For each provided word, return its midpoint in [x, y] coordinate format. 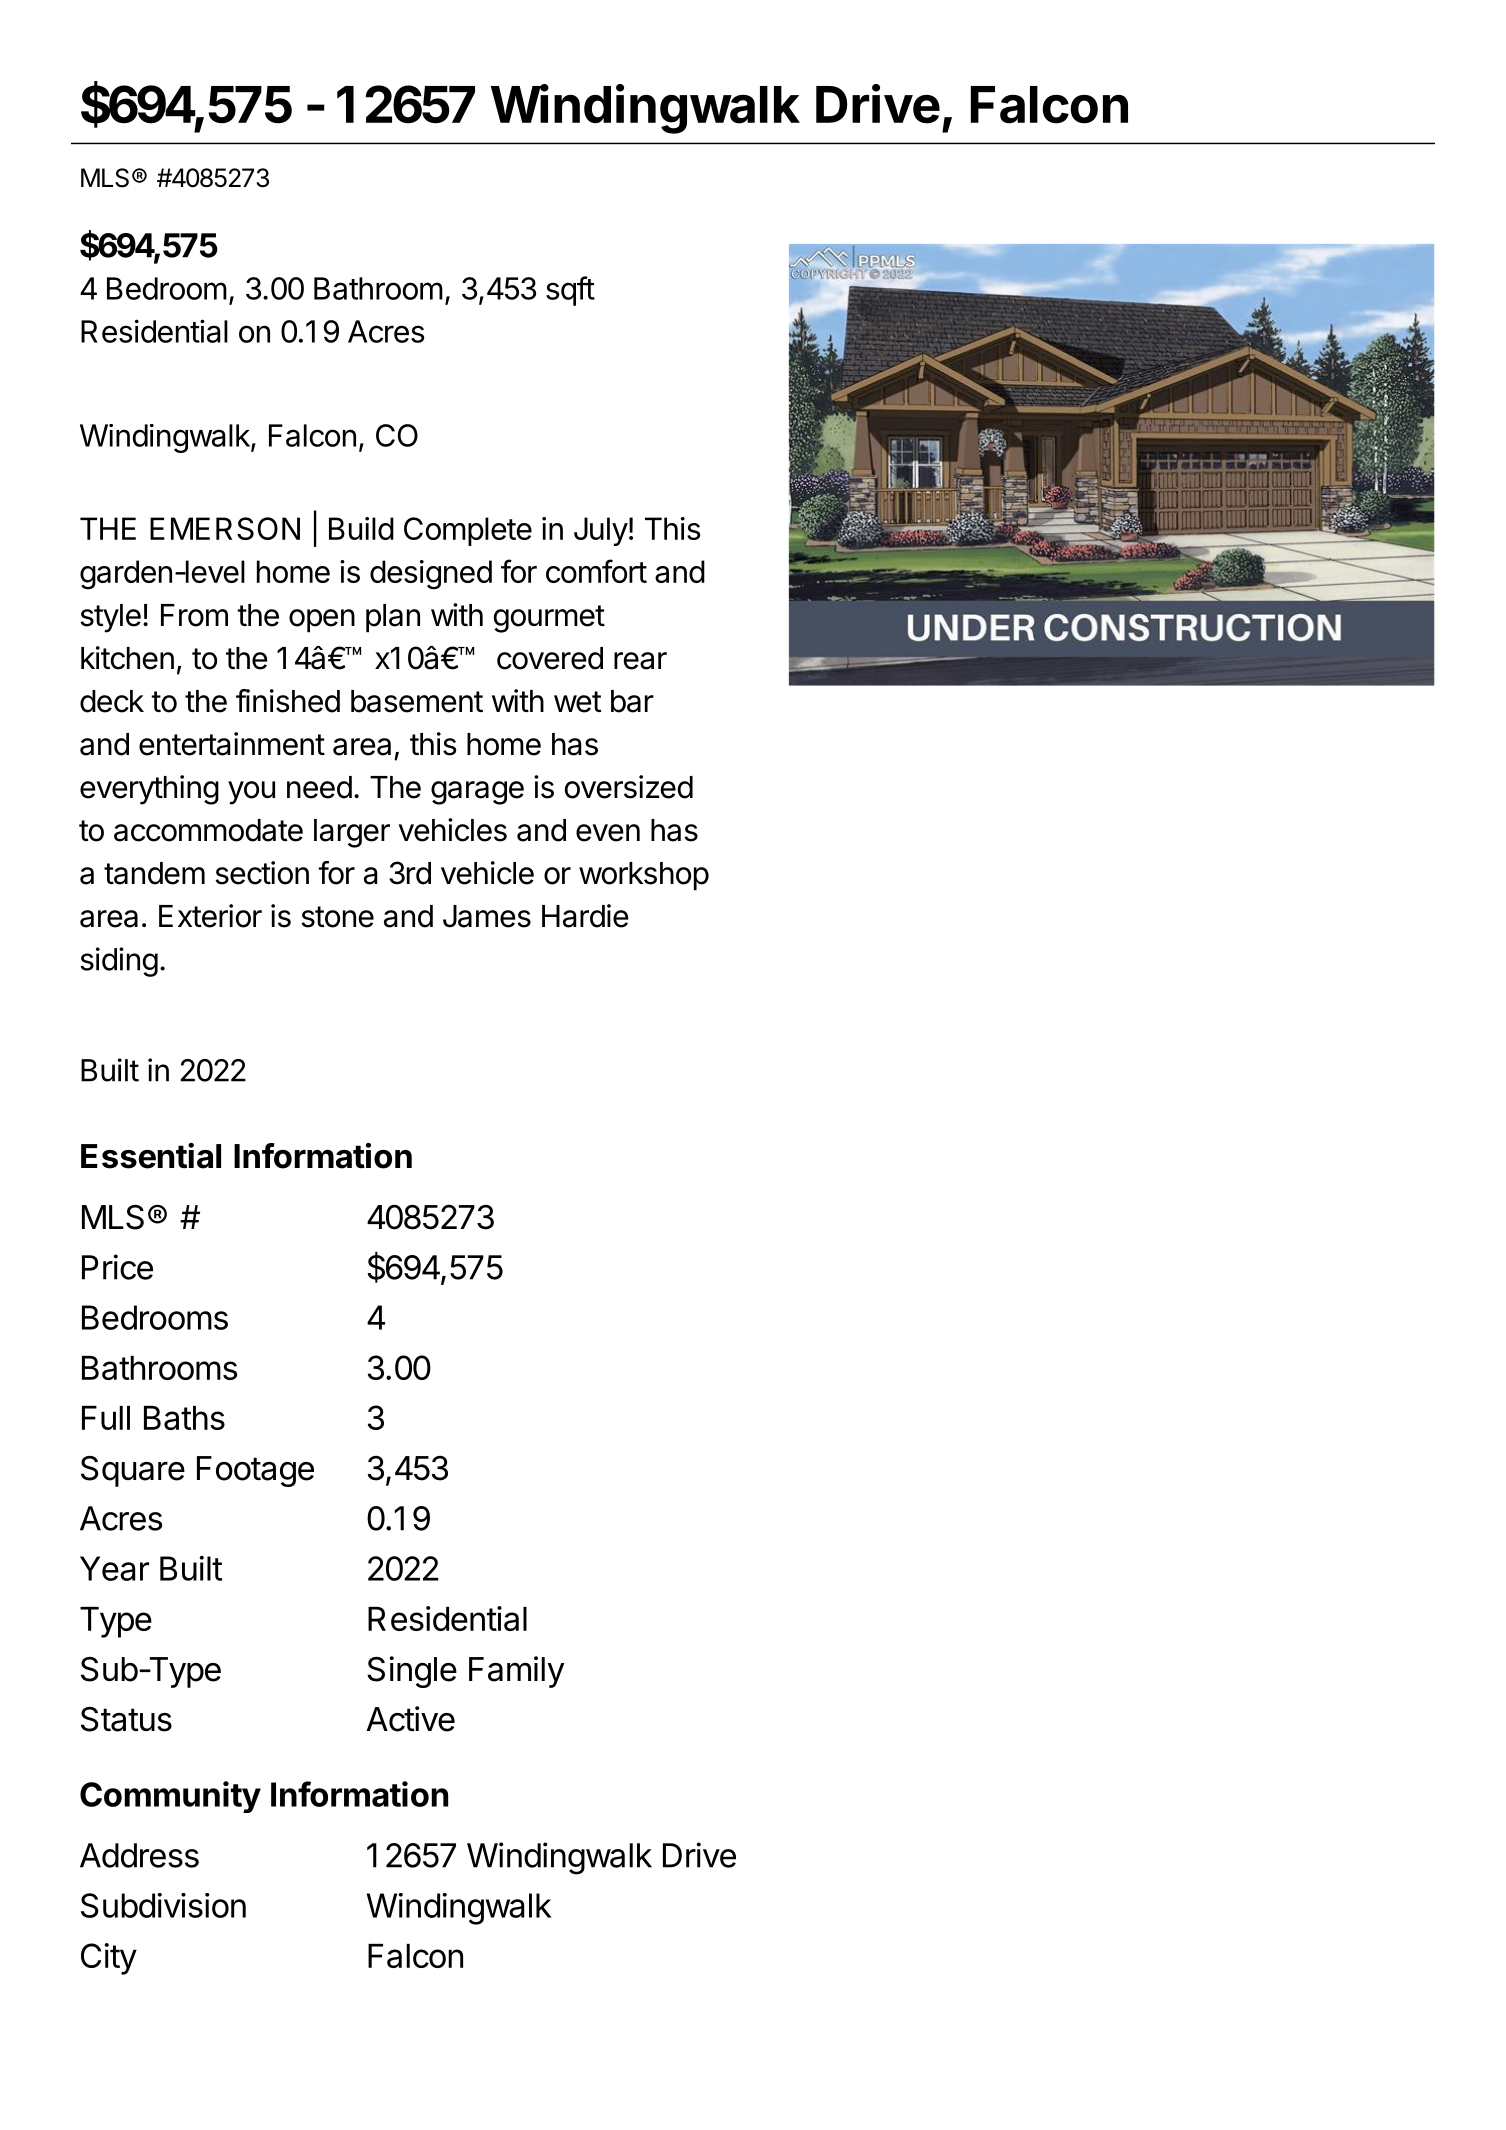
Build [361, 528]
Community [170, 1797]
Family [516, 1672]
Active [410, 1719]
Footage [255, 1471]
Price [117, 1267]
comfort [596, 571]
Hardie [585, 916]
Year [114, 1568]
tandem [154, 873]
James [487, 916]
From [194, 615]
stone [337, 917]
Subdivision [163, 1905]
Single [412, 1672]
